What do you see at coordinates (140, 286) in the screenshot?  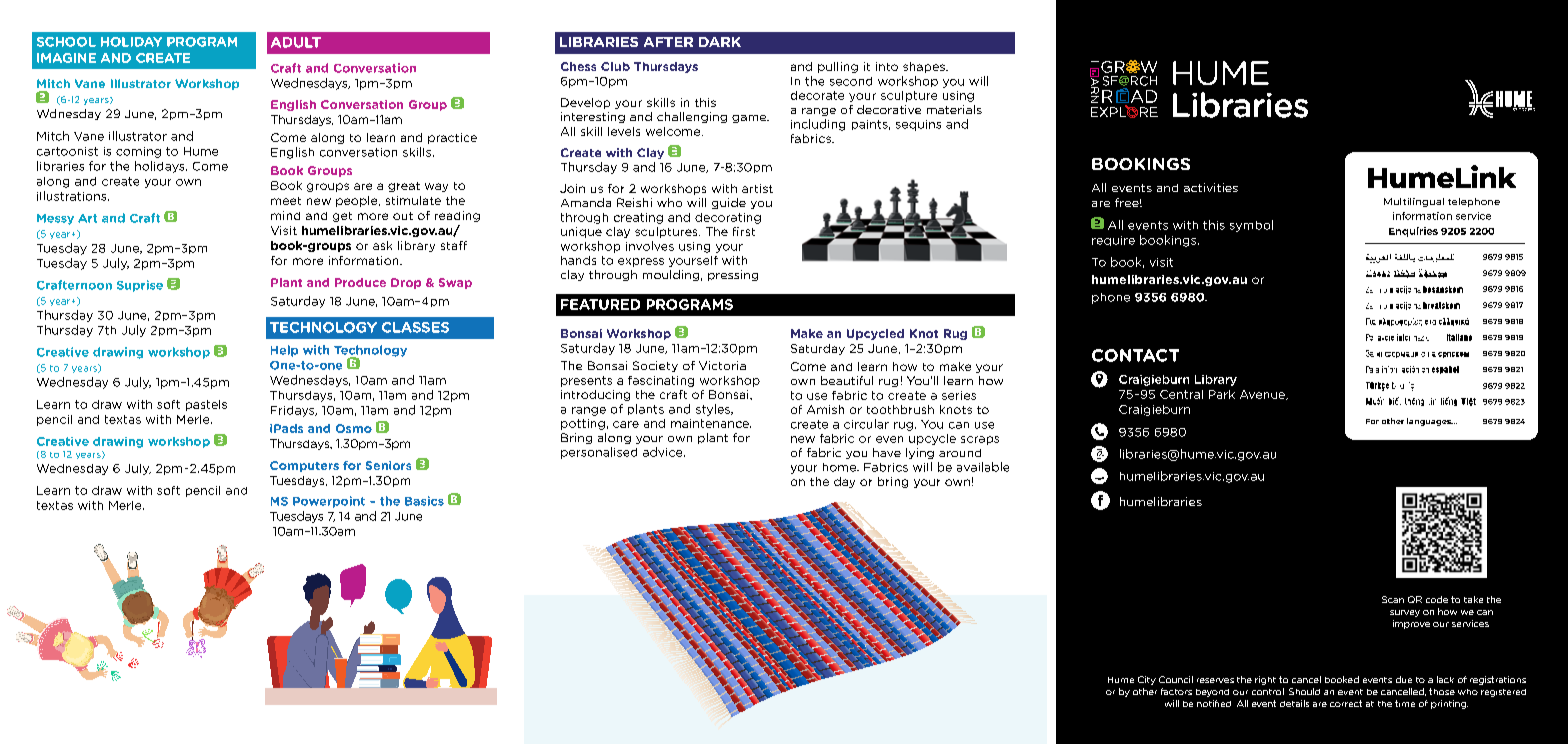 I see `Suprise` at bounding box center [140, 286].
